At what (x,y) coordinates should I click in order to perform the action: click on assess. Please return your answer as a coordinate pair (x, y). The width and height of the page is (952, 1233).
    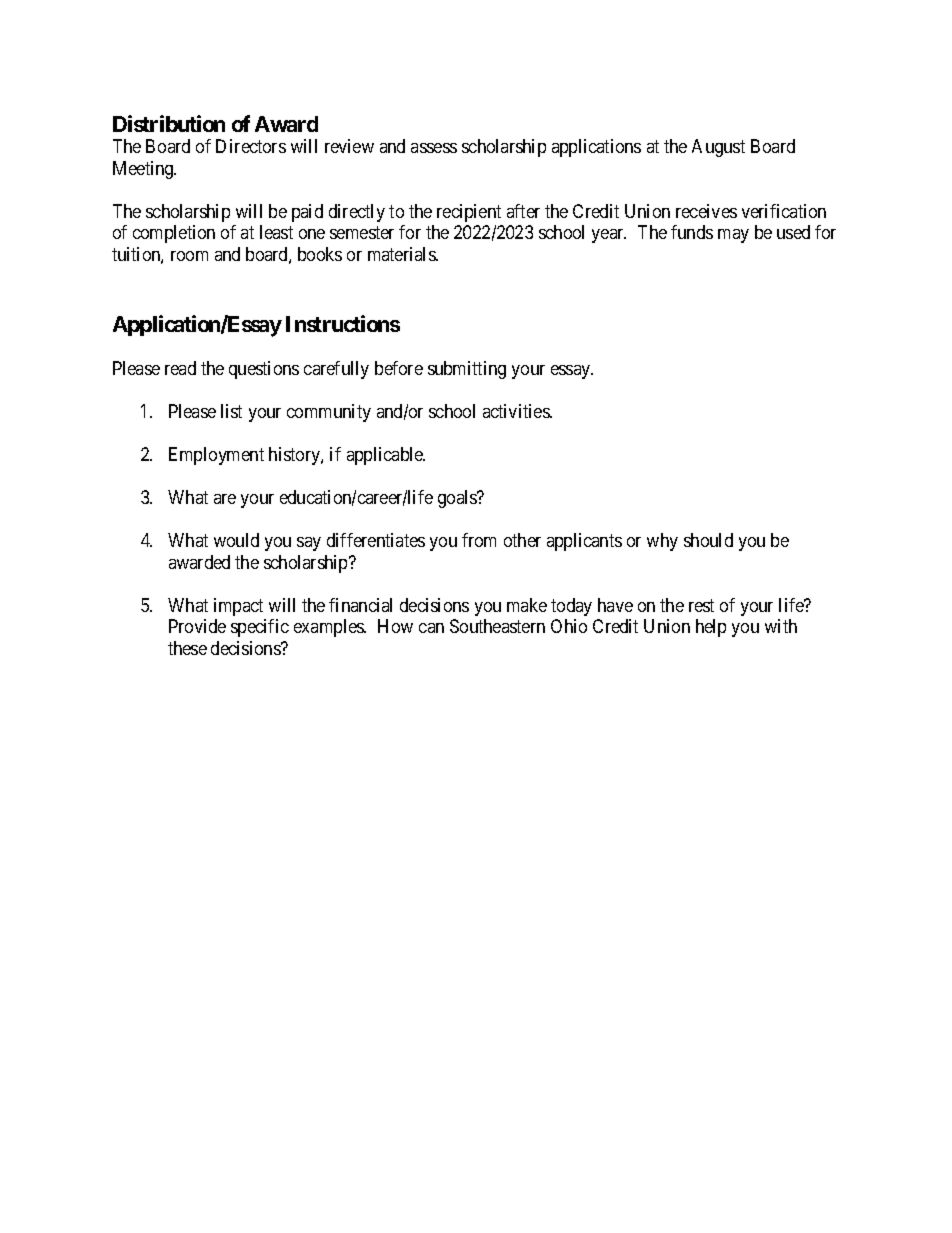
    Looking at the image, I should click on (434, 148).
